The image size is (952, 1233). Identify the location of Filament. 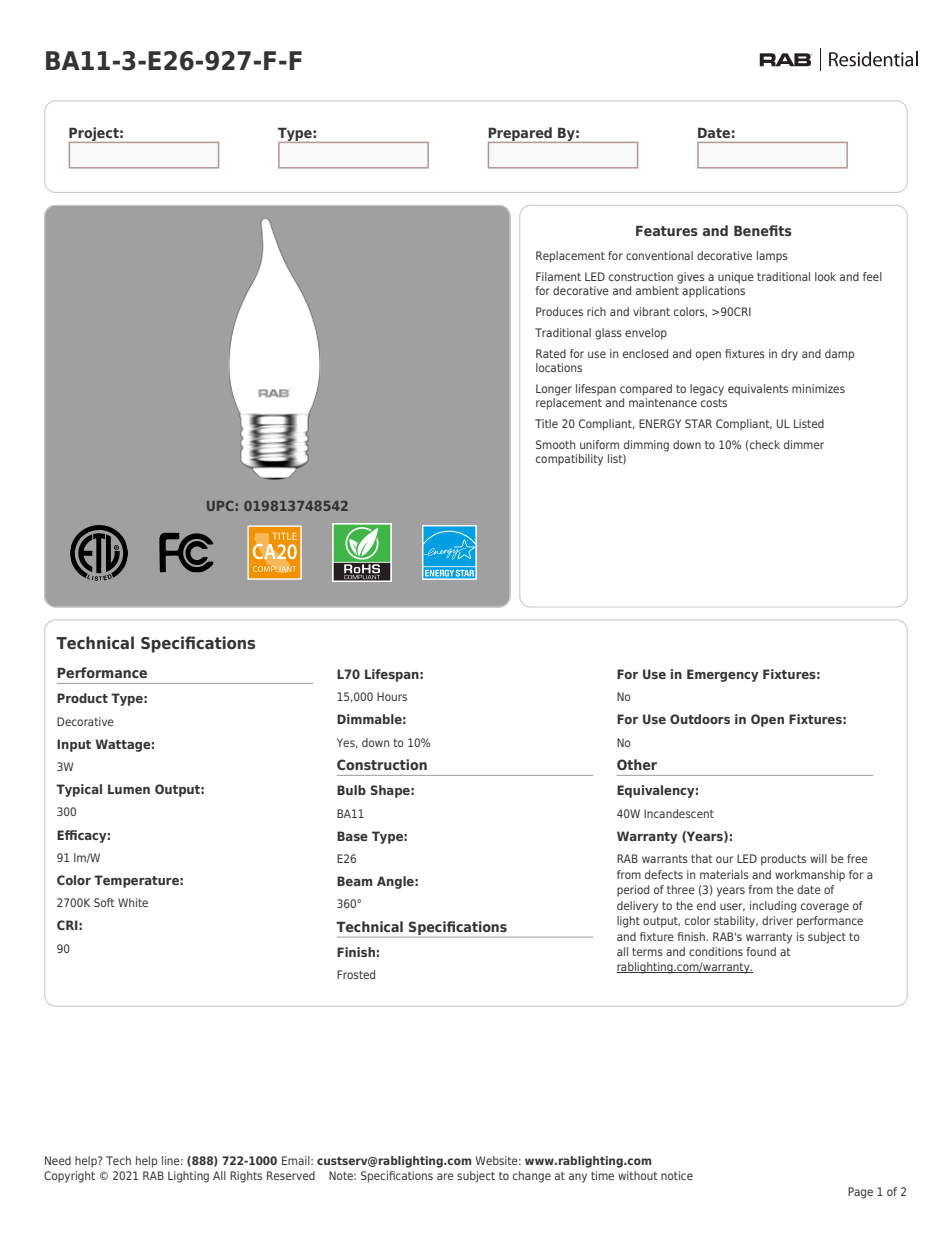
(558, 276).
